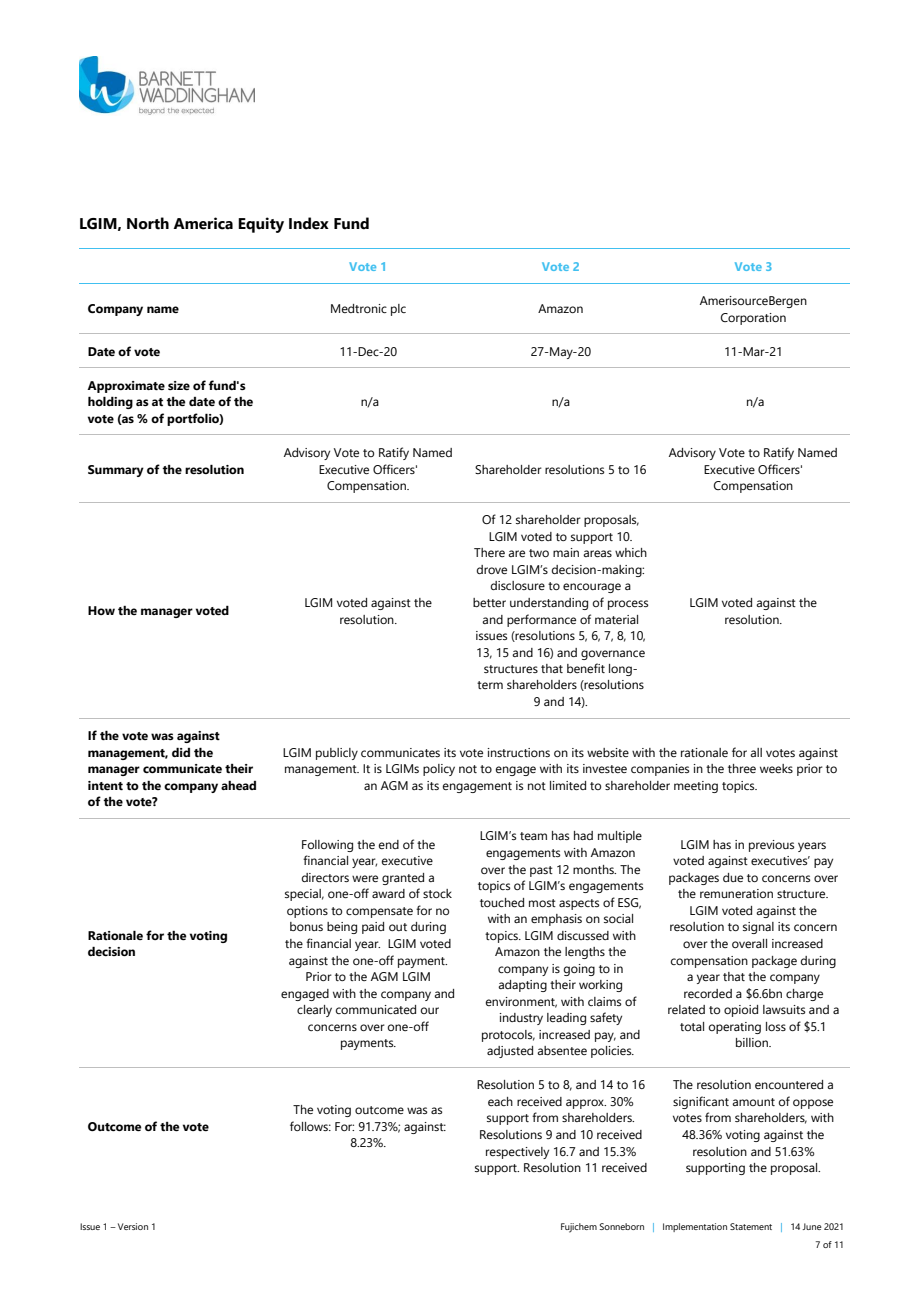 Image resolution: width=924 pixels, height=1308 pixels. What do you see at coordinates (631, 552) in the page?
I see `which` at bounding box center [631, 552].
